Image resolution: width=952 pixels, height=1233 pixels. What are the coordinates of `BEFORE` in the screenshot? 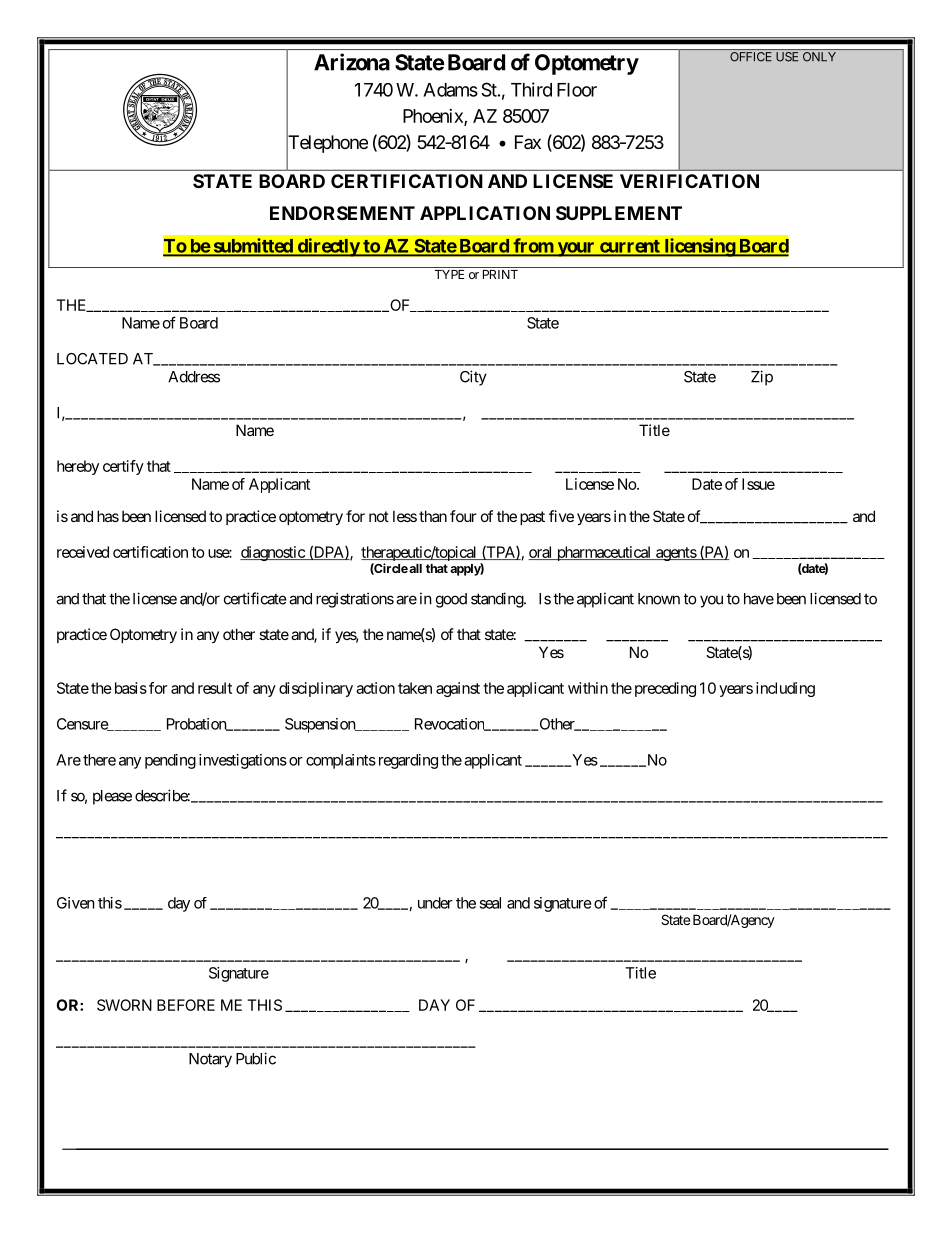 It's located at (186, 1005).
